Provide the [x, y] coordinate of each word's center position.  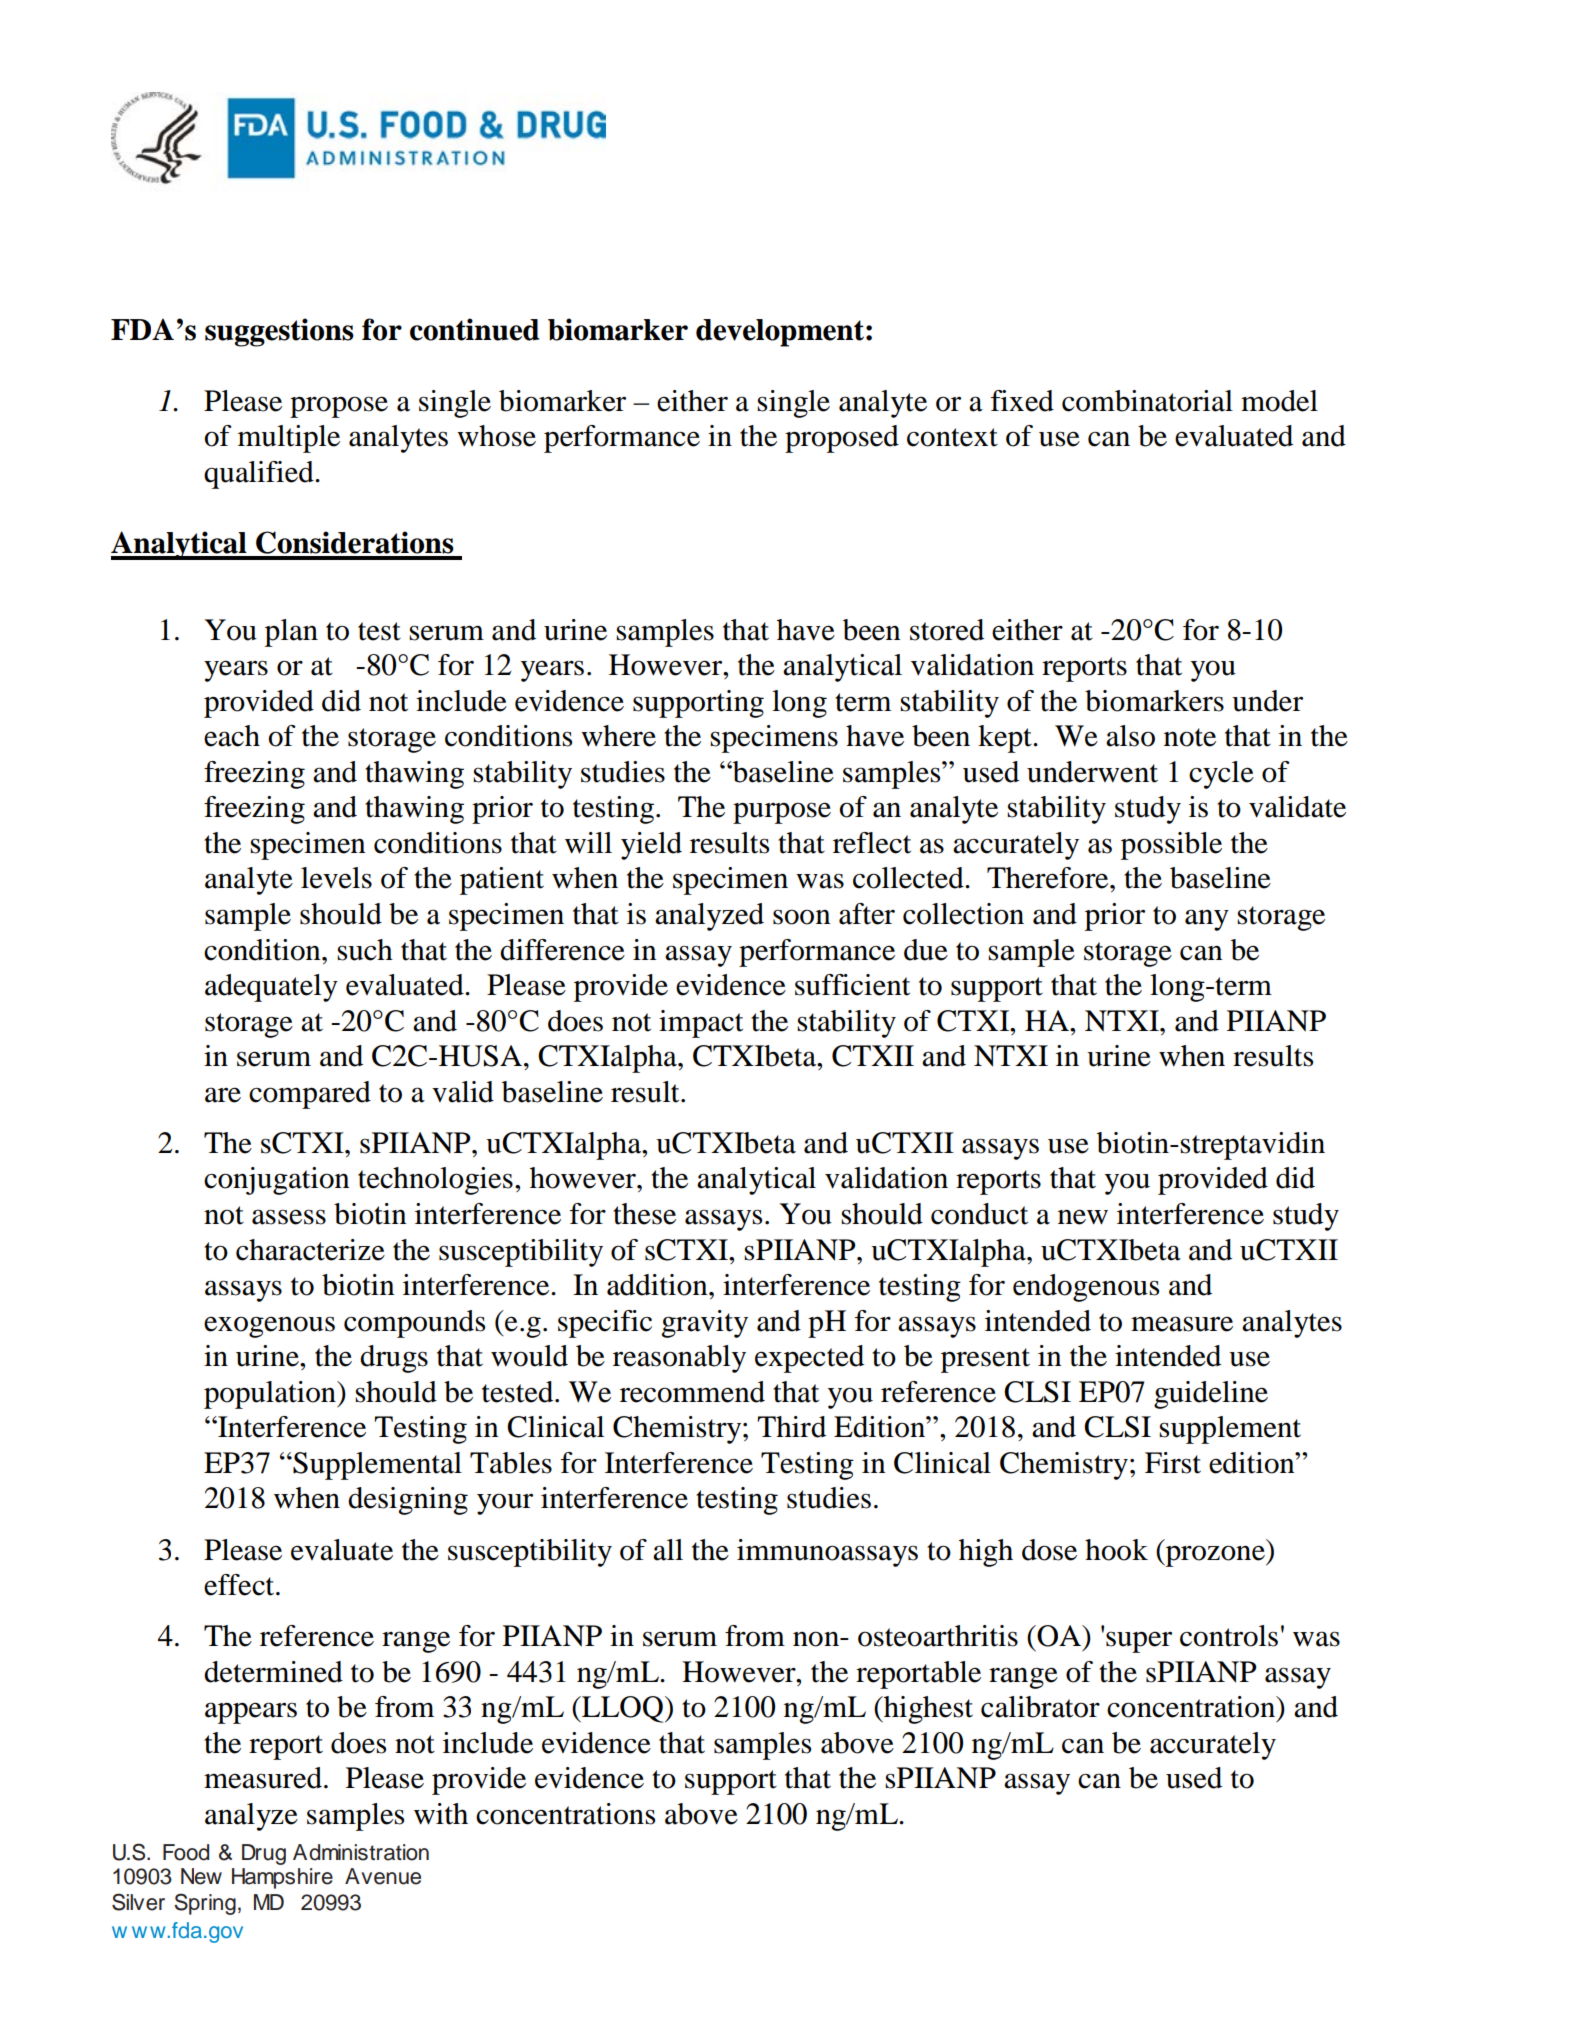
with [441, 1814]
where [618, 736]
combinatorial [1147, 401]
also [1130, 736]
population [271, 1395]
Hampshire [282, 1878]
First [1173, 1463]
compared [310, 1095]
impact [701, 1024]
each [232, 736]
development [780, 333]
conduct [979, 1214]
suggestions [279, 332]
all [668, 1550]
